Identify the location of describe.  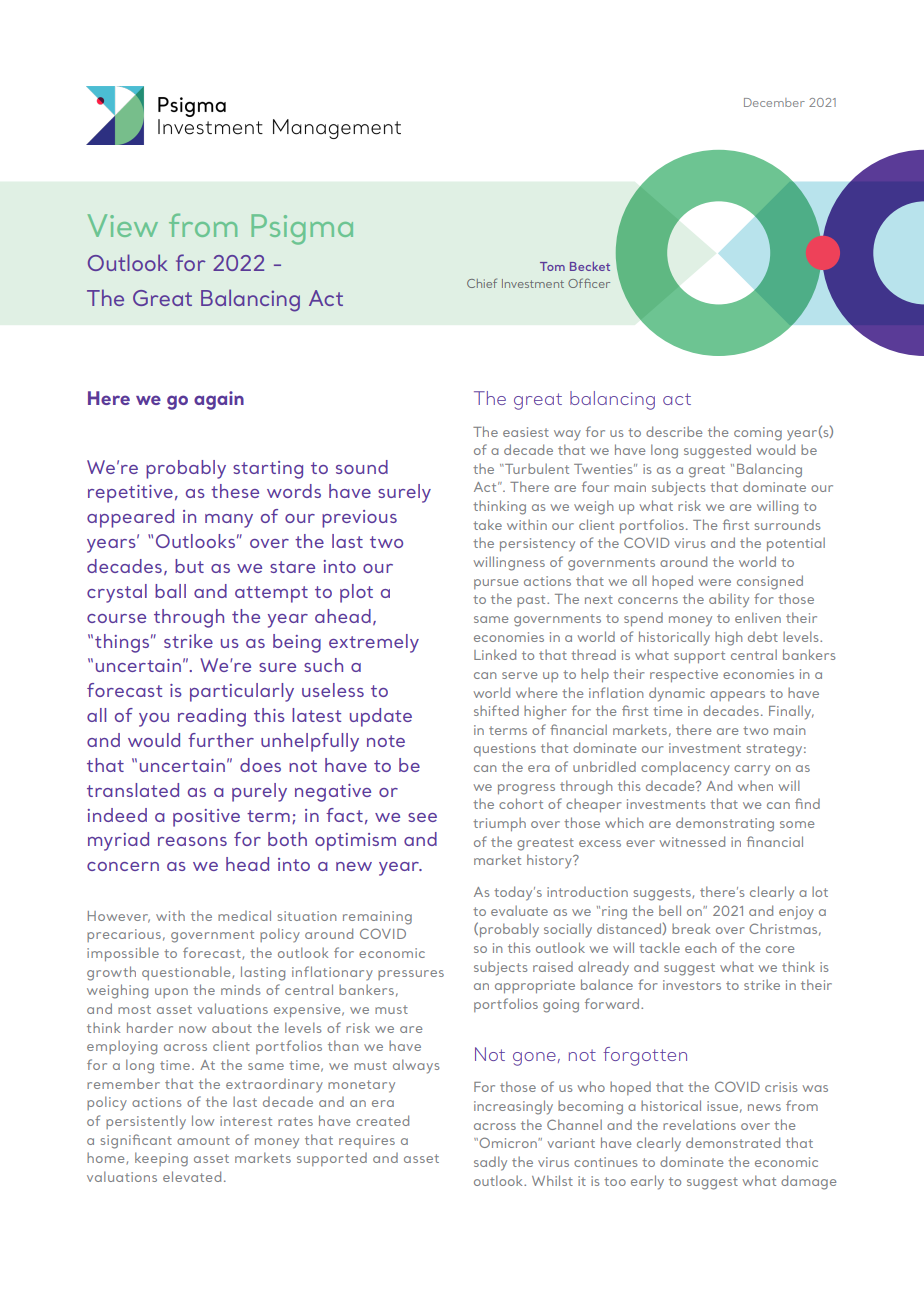
(674, 431).
